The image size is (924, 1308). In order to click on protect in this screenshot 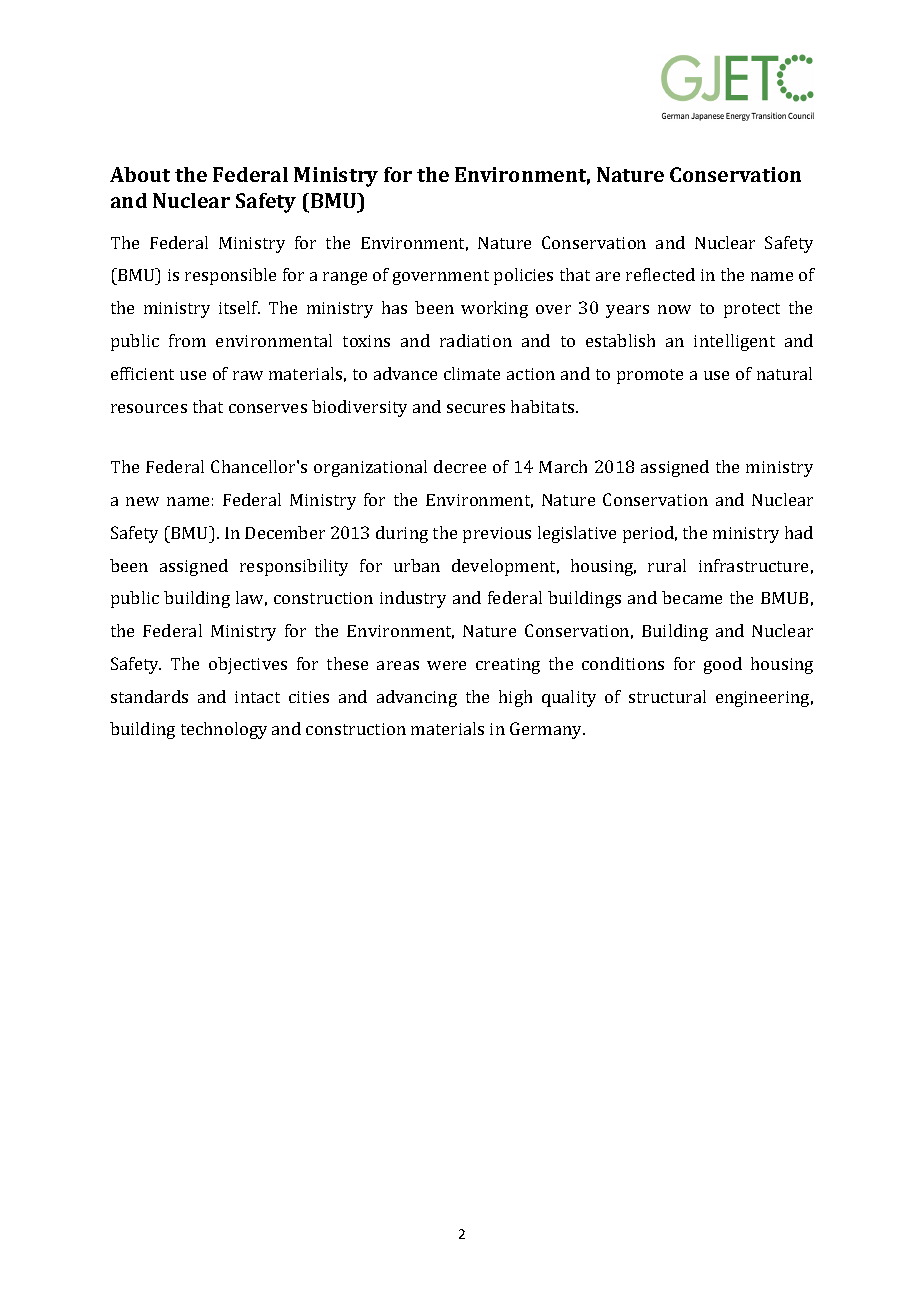, I will do `click(752, 310)`.
